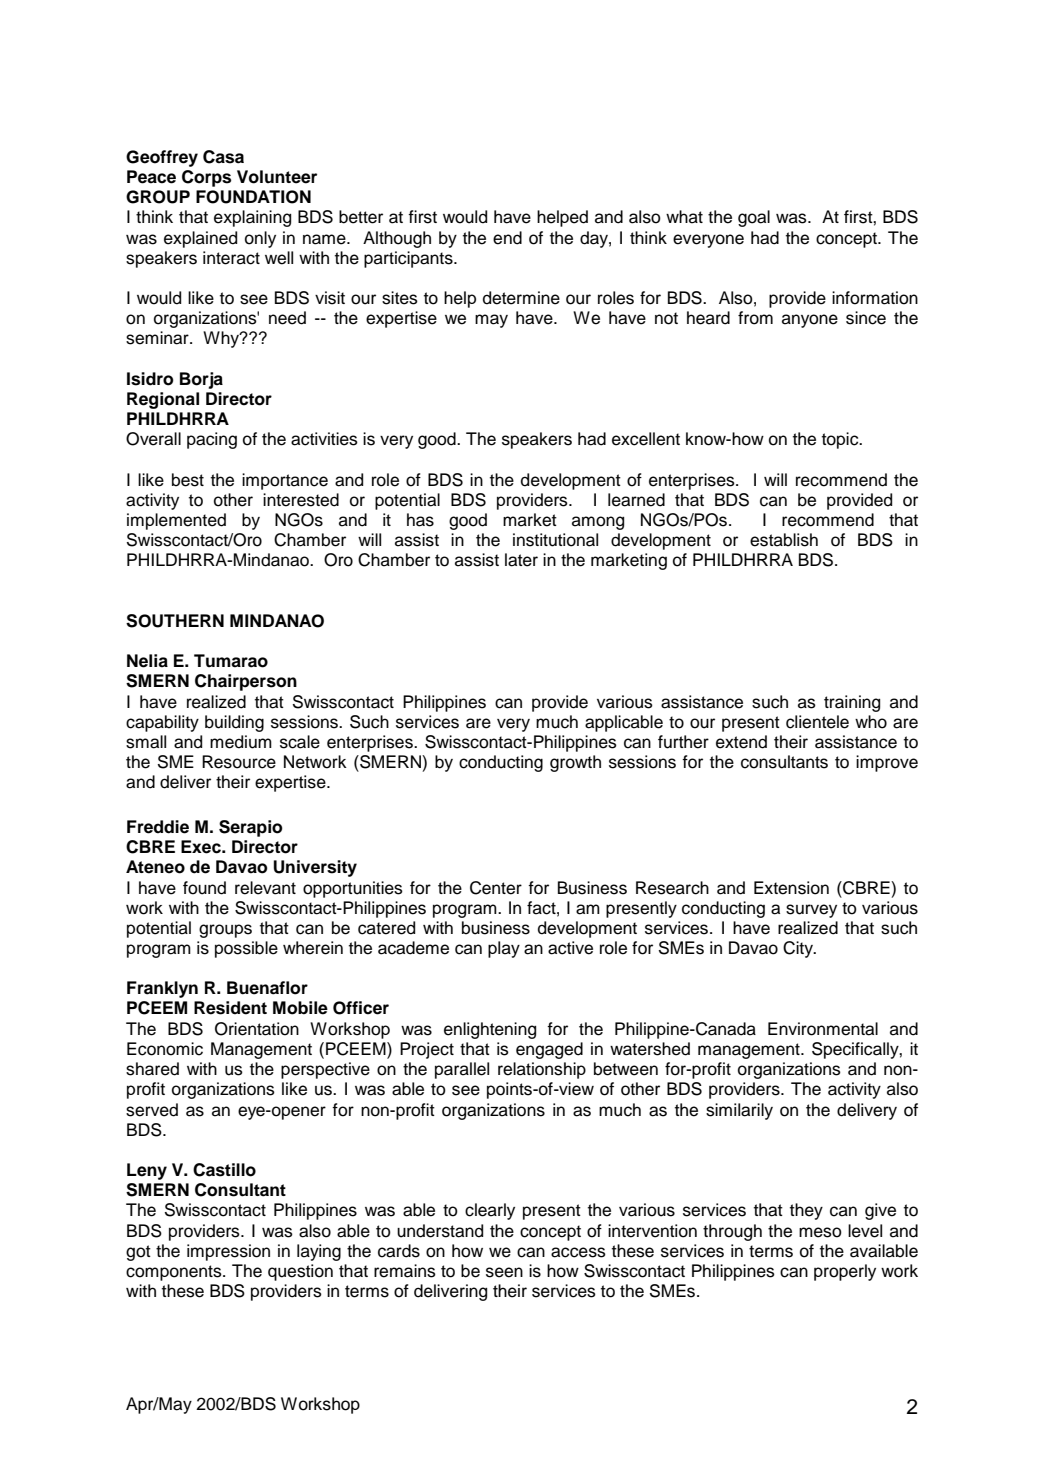 The width and height of the page is (1044, 1478). I want to click on growth, so click(575, 763).
